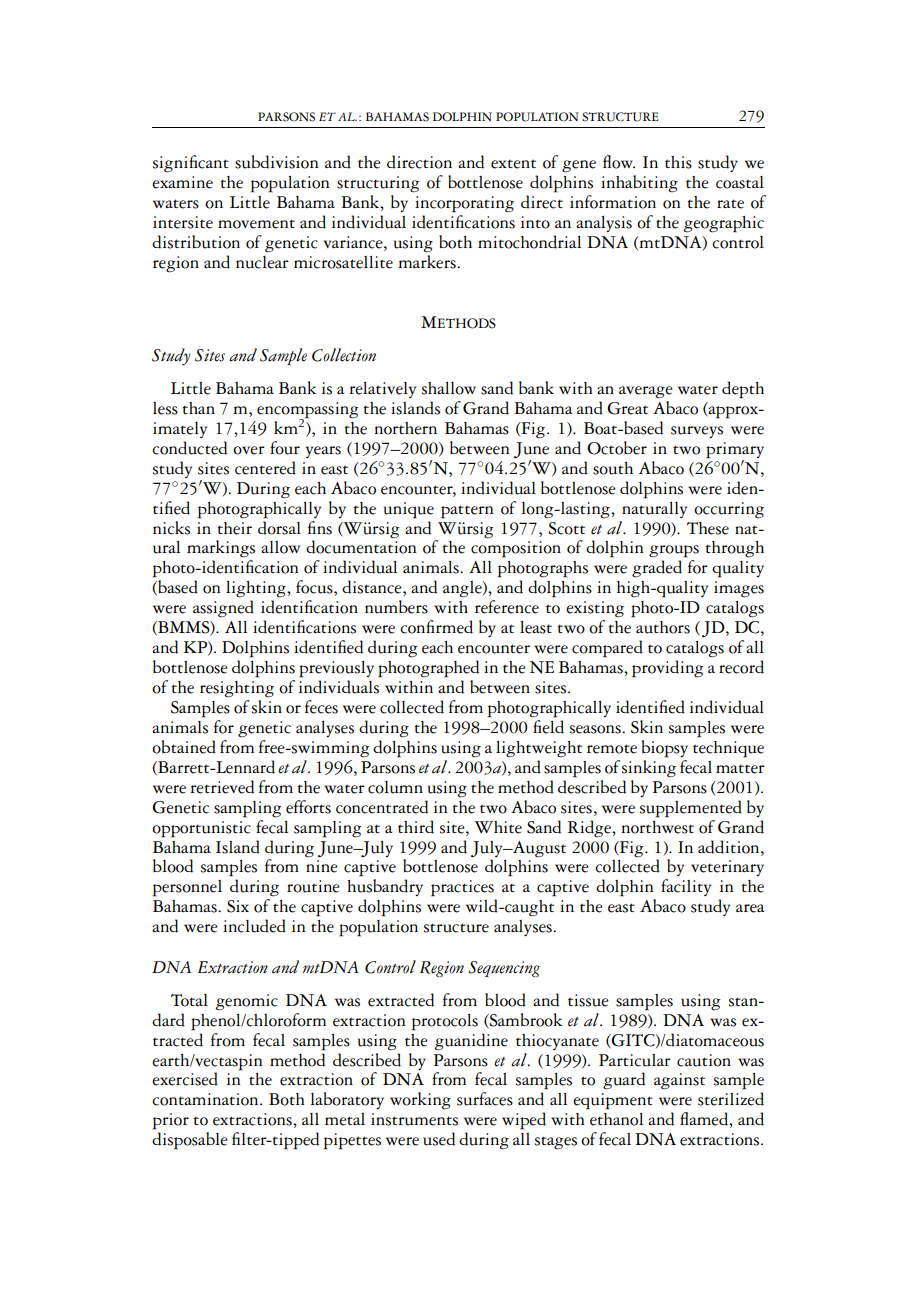 The image size is (905, 1316). I want to click on These, so click(708, 528).
